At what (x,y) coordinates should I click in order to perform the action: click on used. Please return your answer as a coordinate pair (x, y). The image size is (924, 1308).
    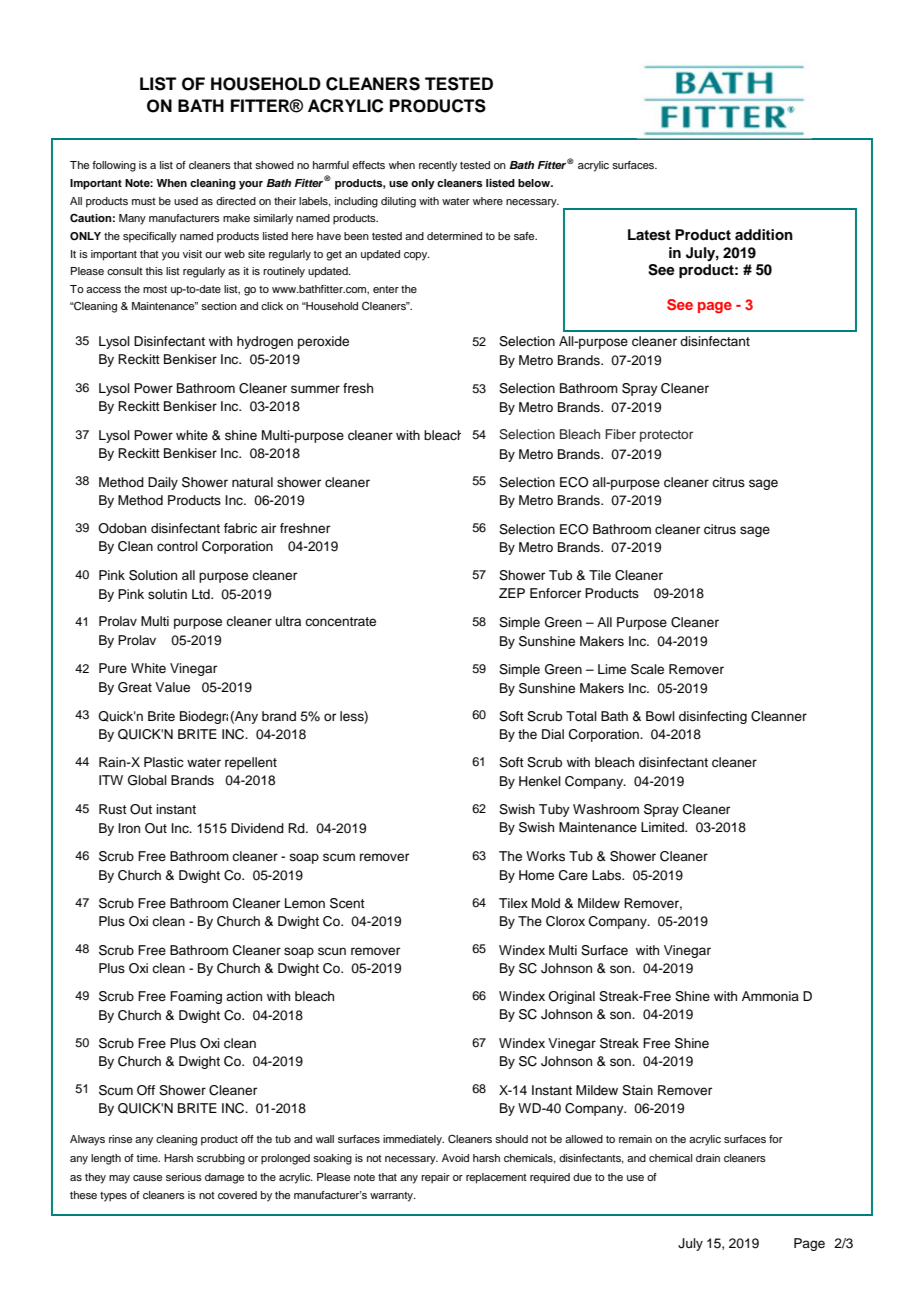
    Looking at the image, I should click on (186, 201).
